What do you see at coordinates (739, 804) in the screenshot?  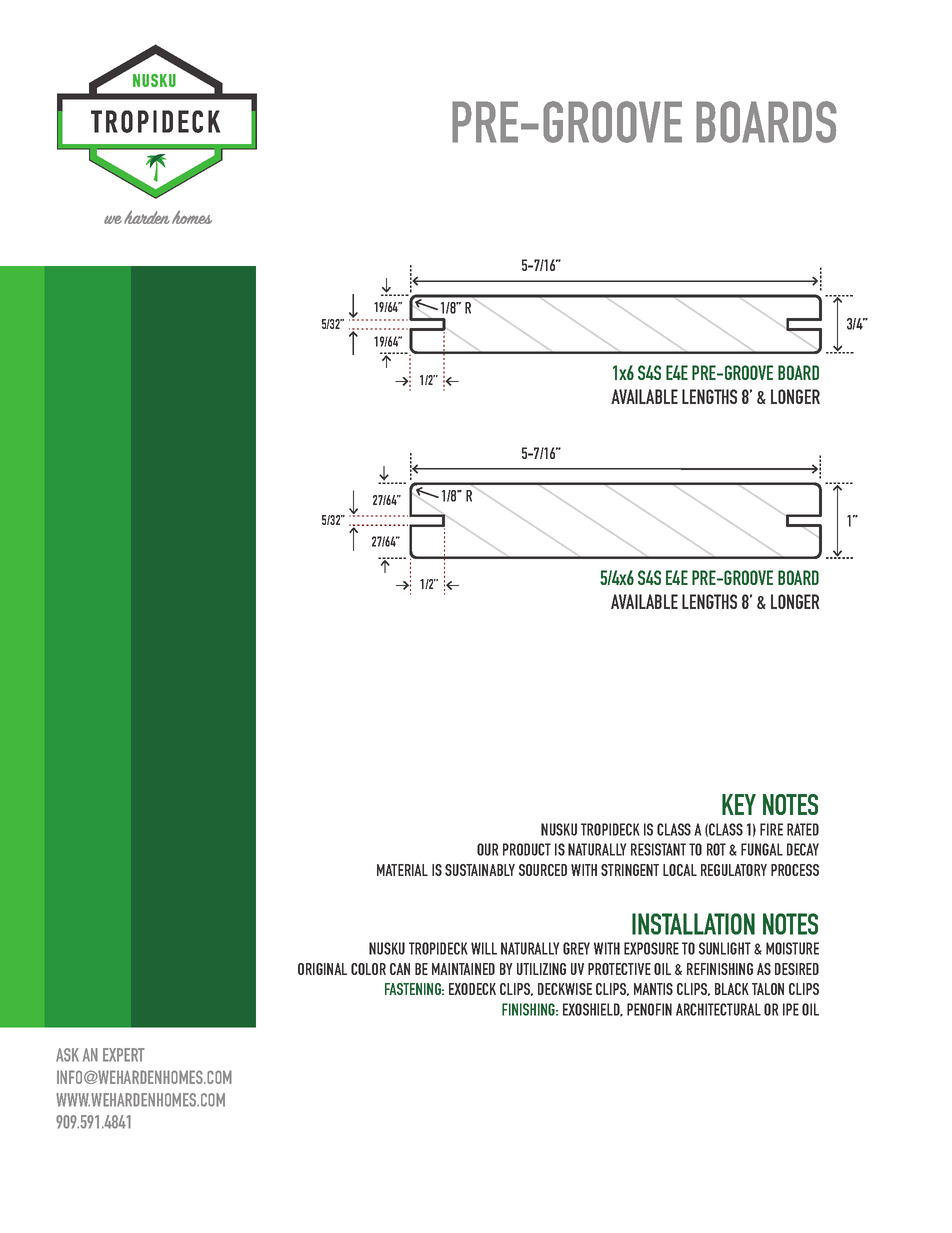 I see `KEY` at bounding box center [739, 804].
